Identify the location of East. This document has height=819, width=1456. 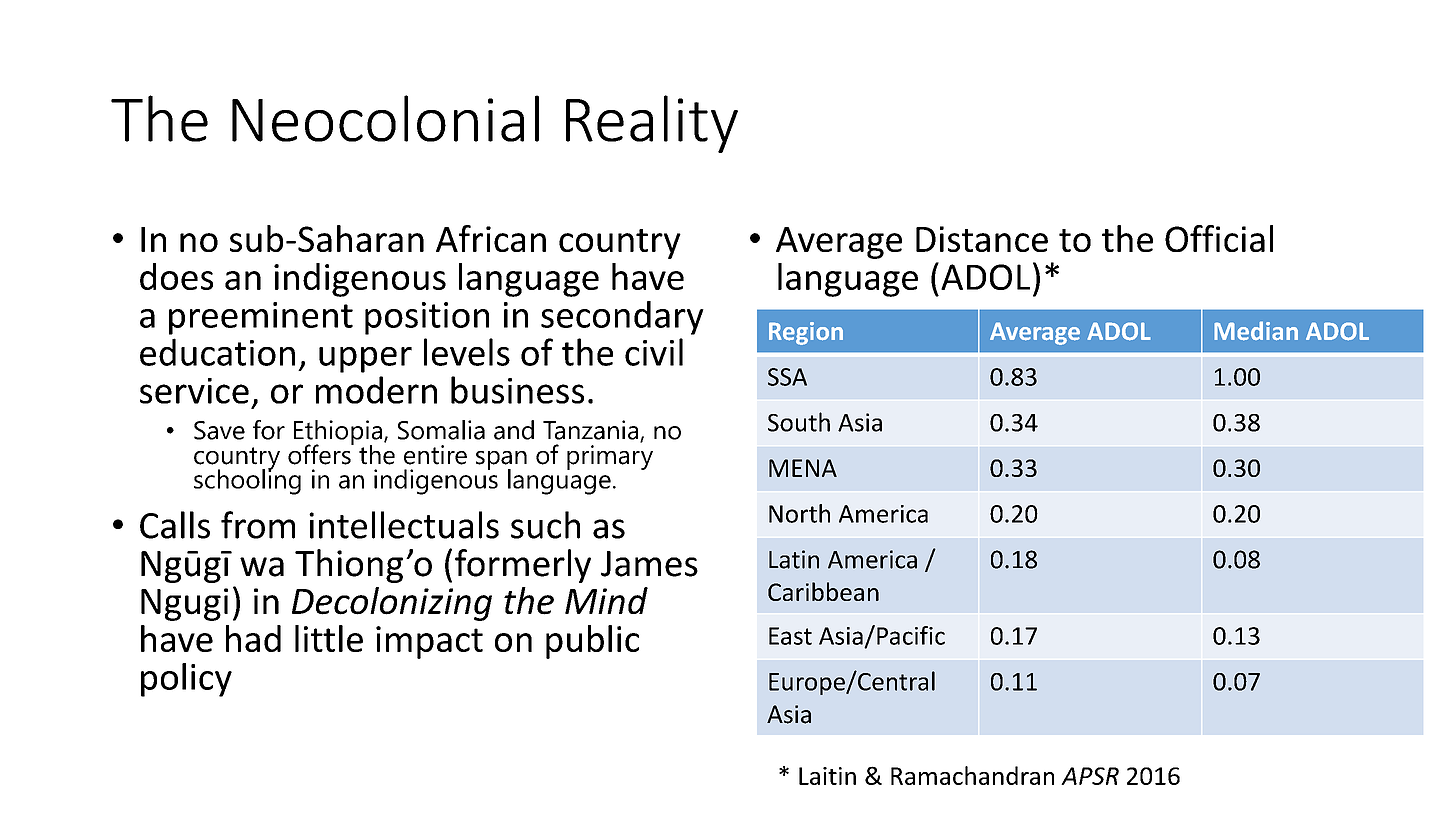
(790, 636).
